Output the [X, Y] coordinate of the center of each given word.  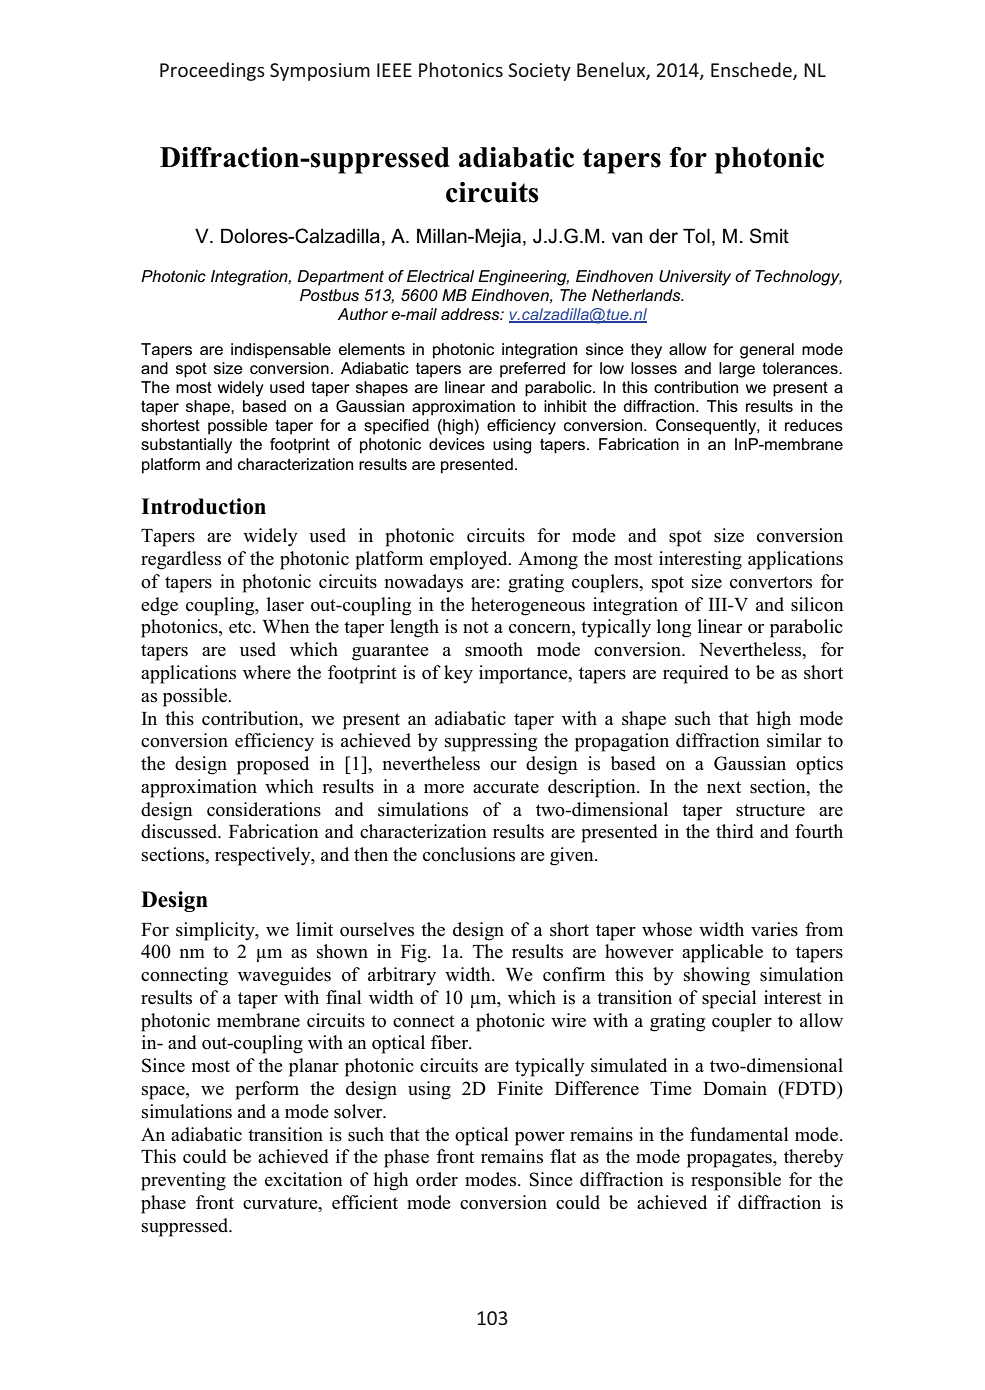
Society [539, 72]
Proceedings [212, 71]
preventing [183, 1181]
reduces [814, 425]
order [437, 1179]
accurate [506, 787]
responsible [736, 1181]
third [735, 831]
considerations [264, 809]
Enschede [752, 71]
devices [457, 444]
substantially [186, 446]
